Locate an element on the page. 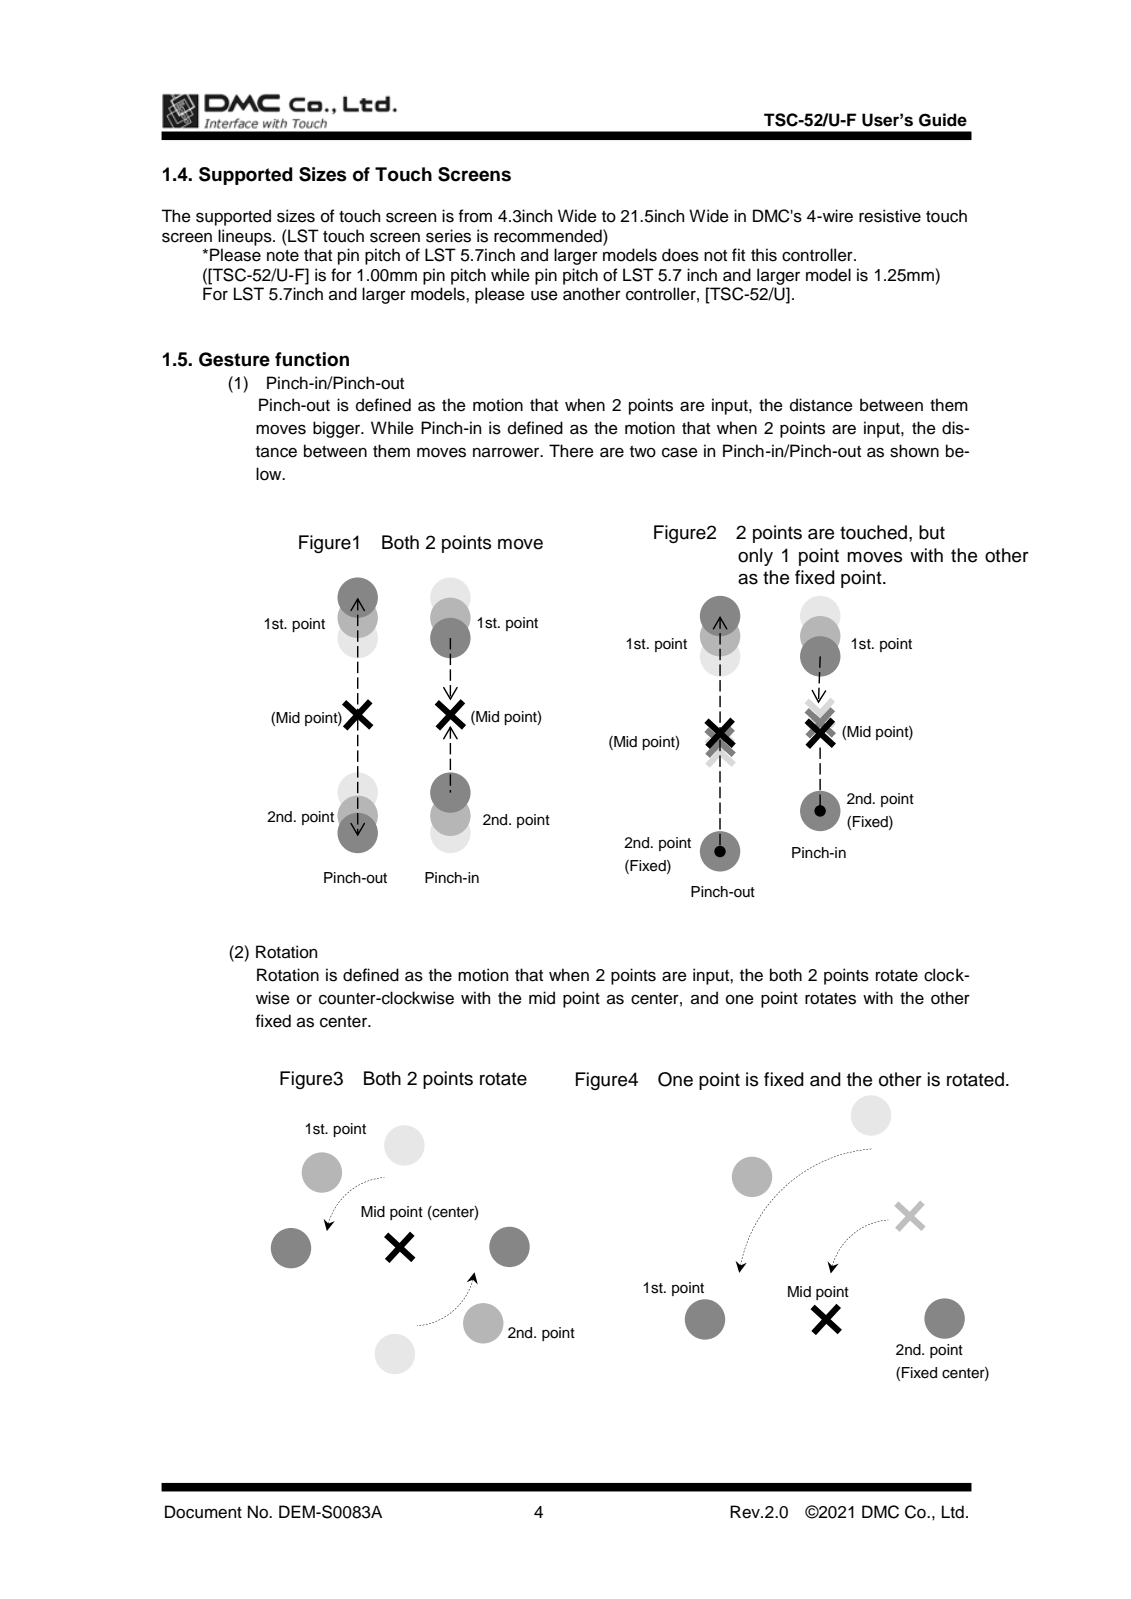 This page has height=1599, width=1131. Ltd is located at coordinates (953, 1512).
